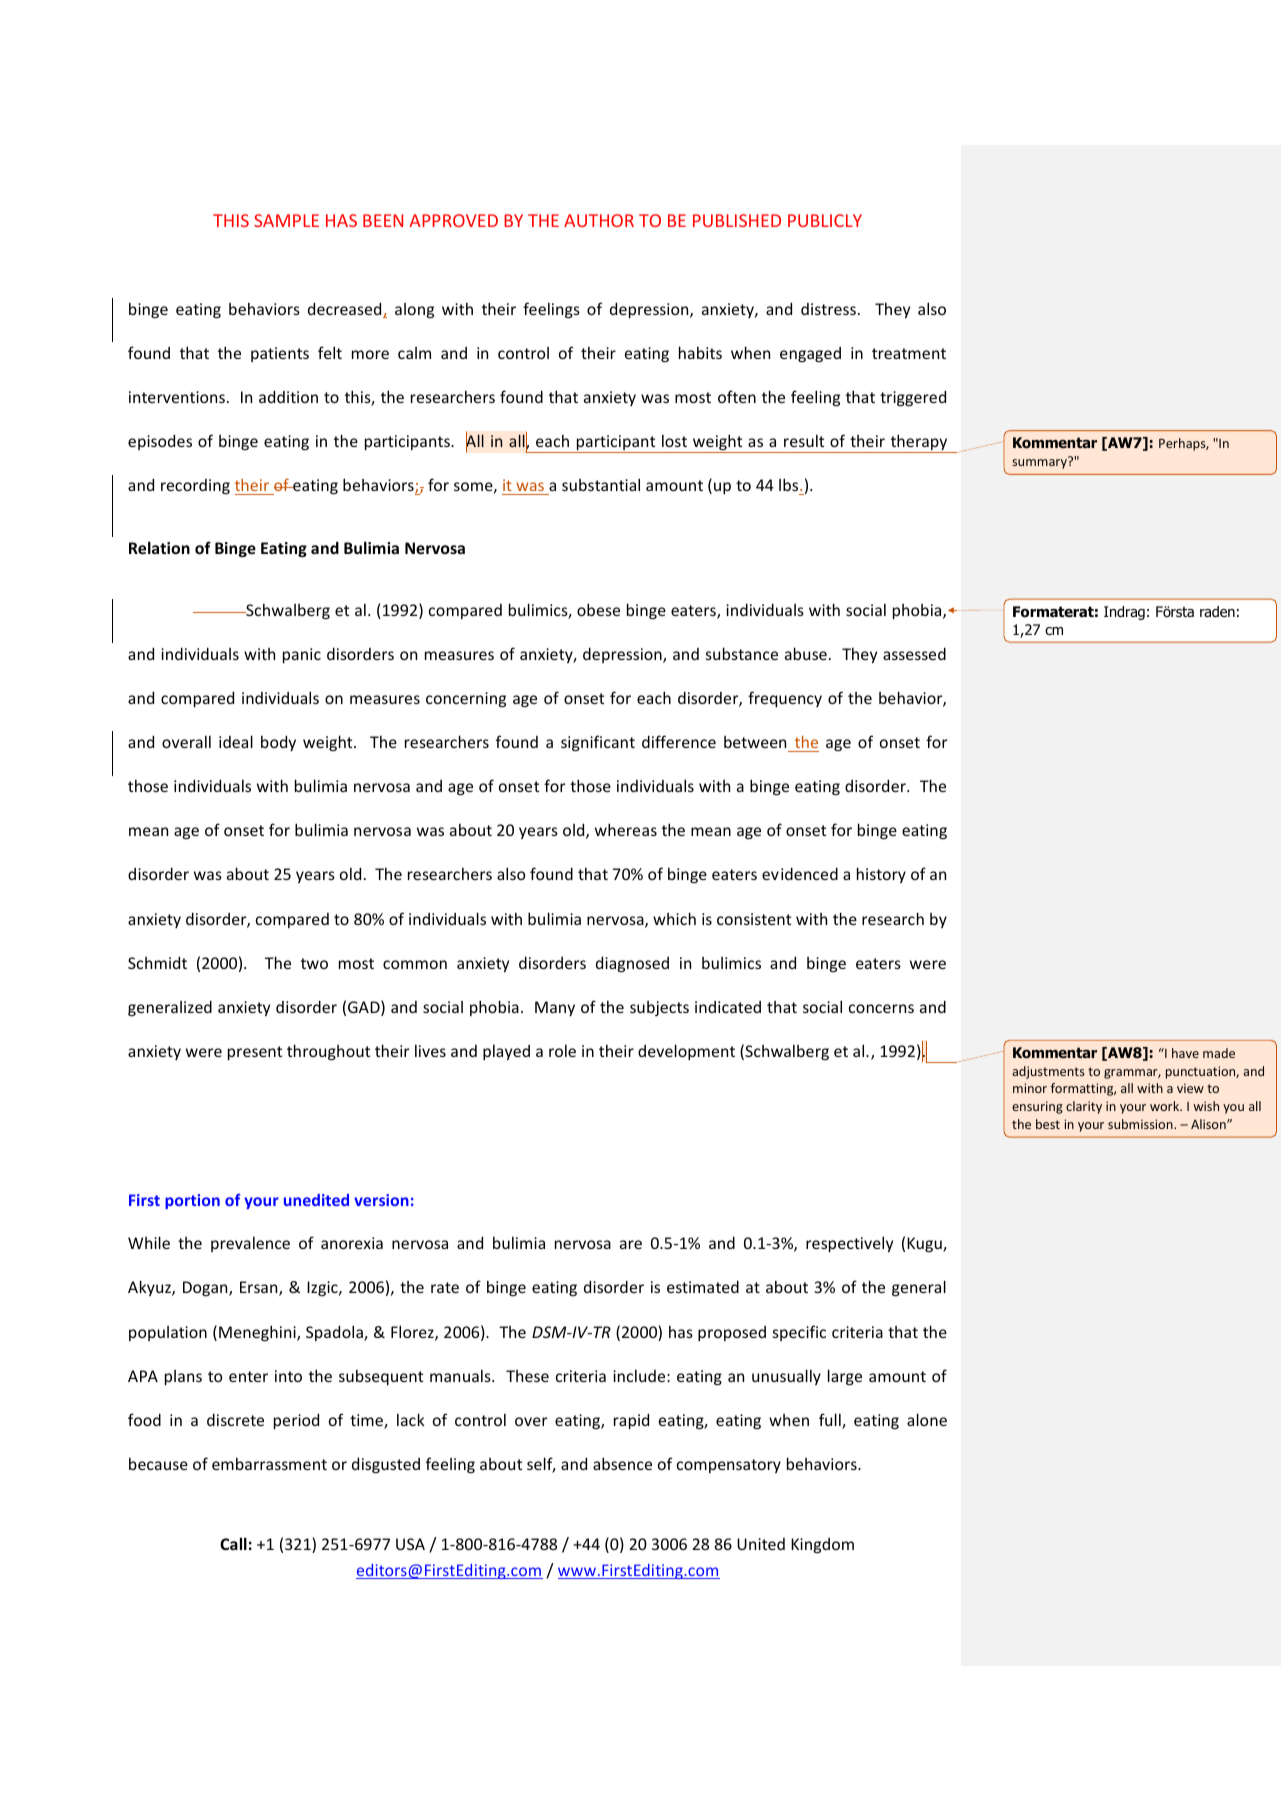 This screenshot has width=1281, height=1811. Describe the element at coordinates (1048, 1072) in the screenshot. I see `adjustments` at that location.
